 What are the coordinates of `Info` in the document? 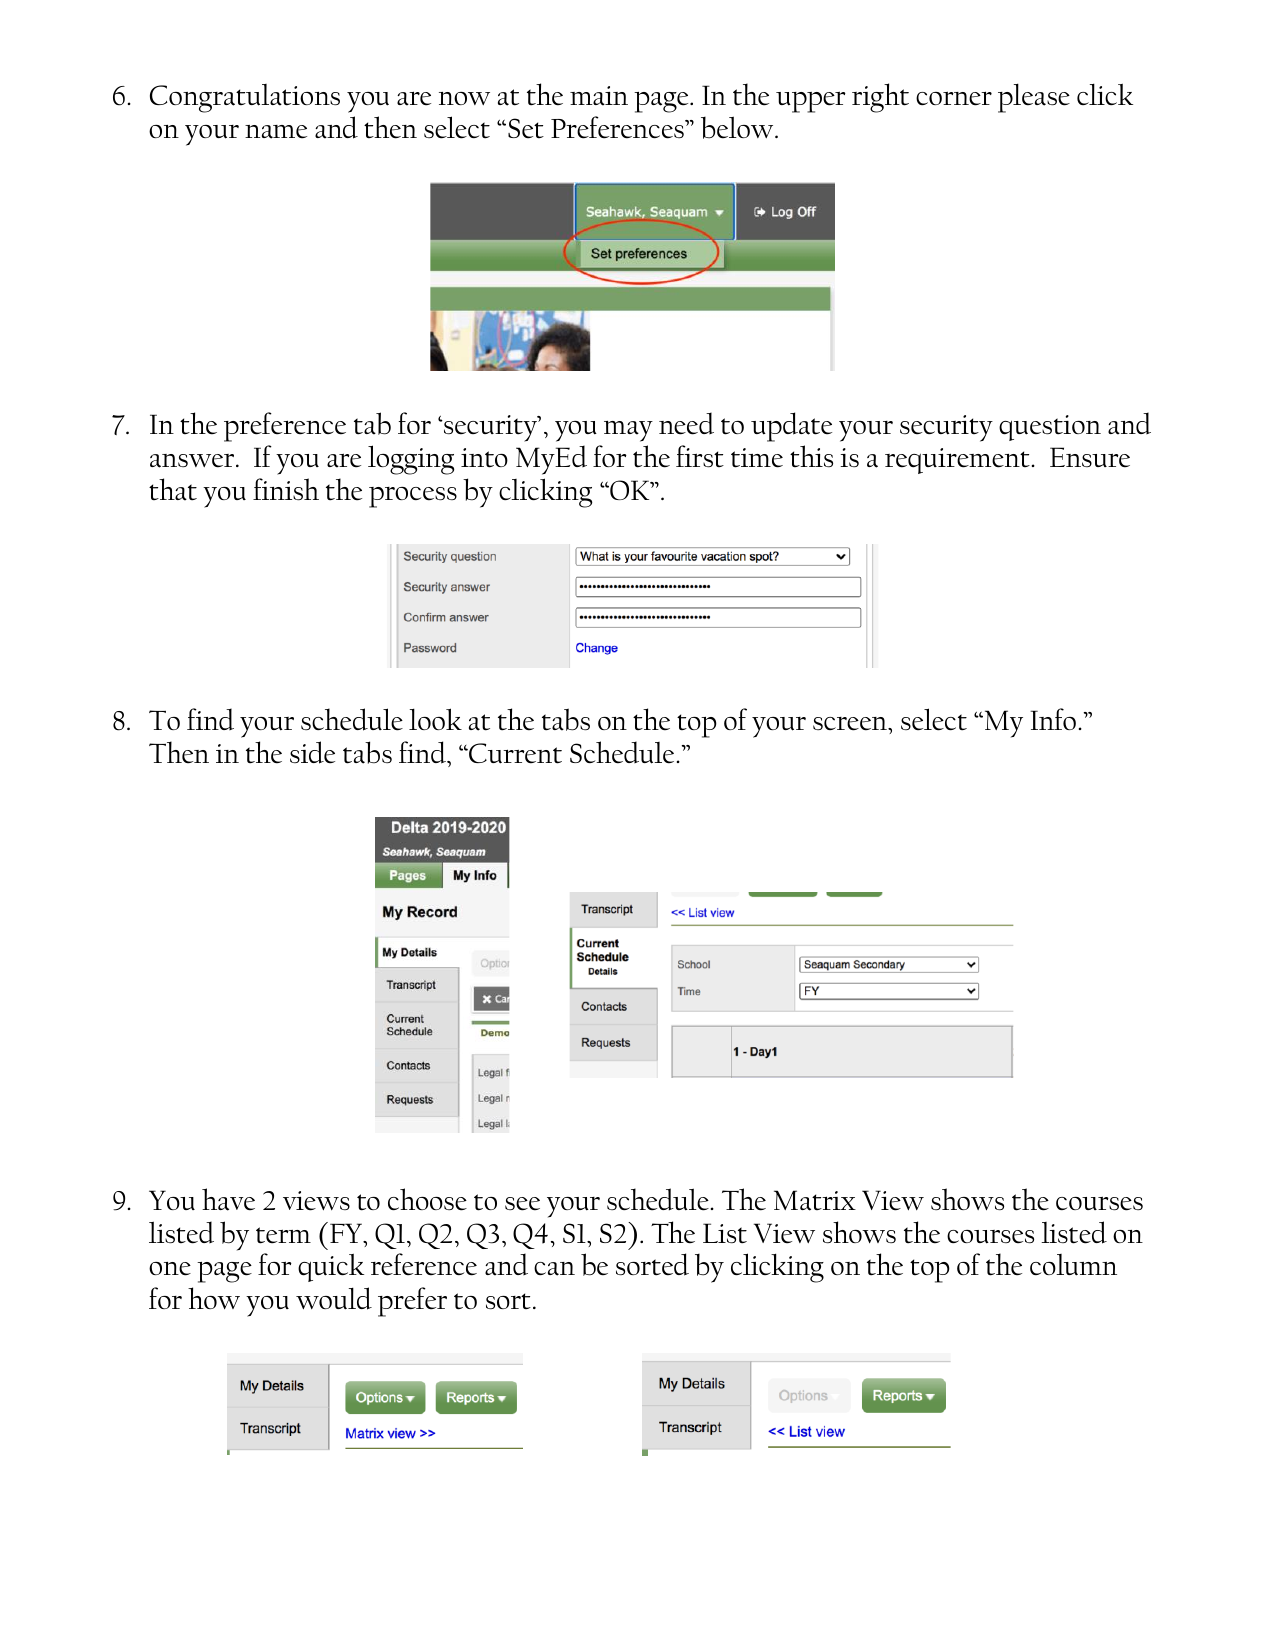 It's located at (1053, 719).
